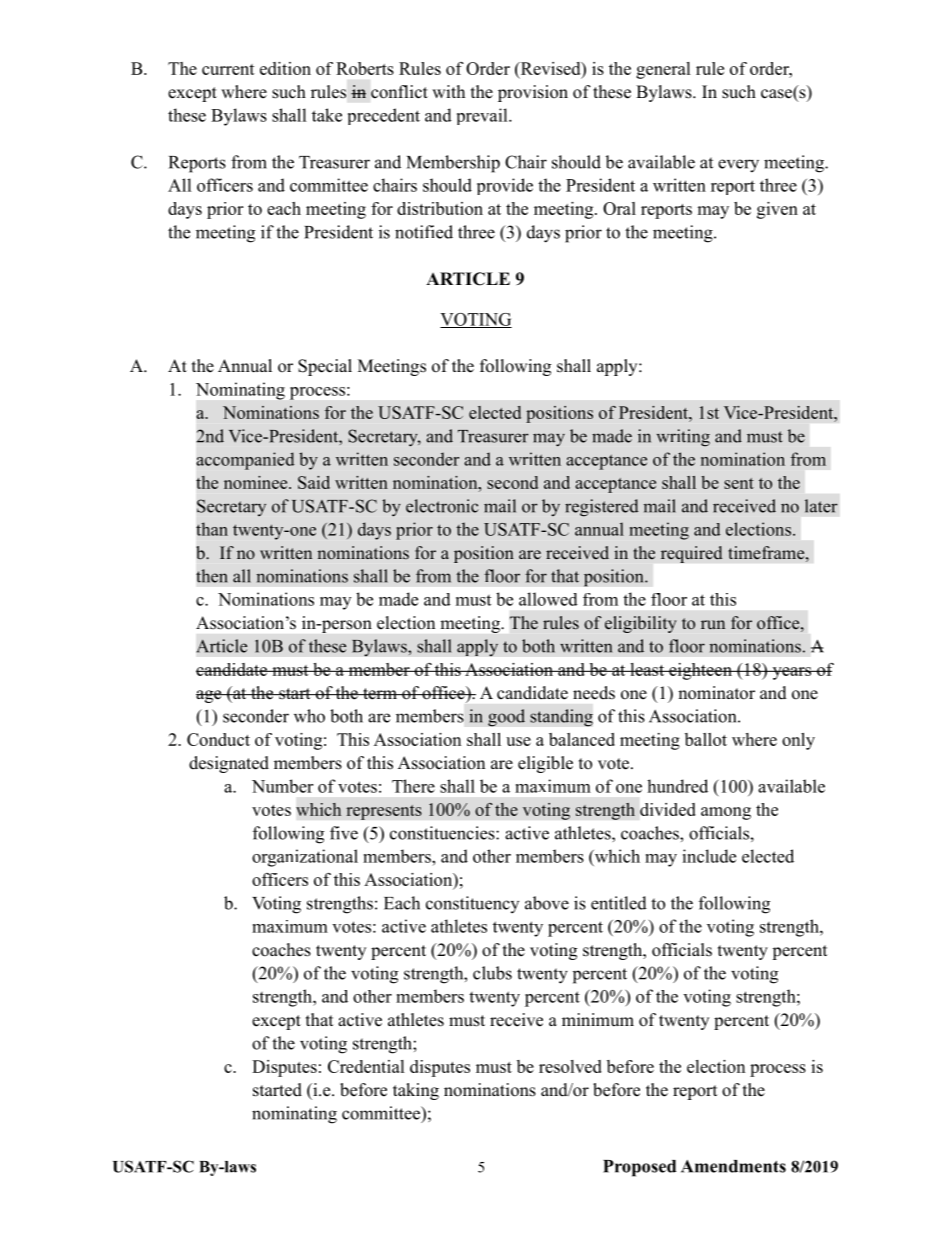 Image resolution: width=952 pixels, height=1233 pixels. What do you see at coordinates (533, 93) in the screenshot?
I see `provision` at bounding box center [533, 93].
